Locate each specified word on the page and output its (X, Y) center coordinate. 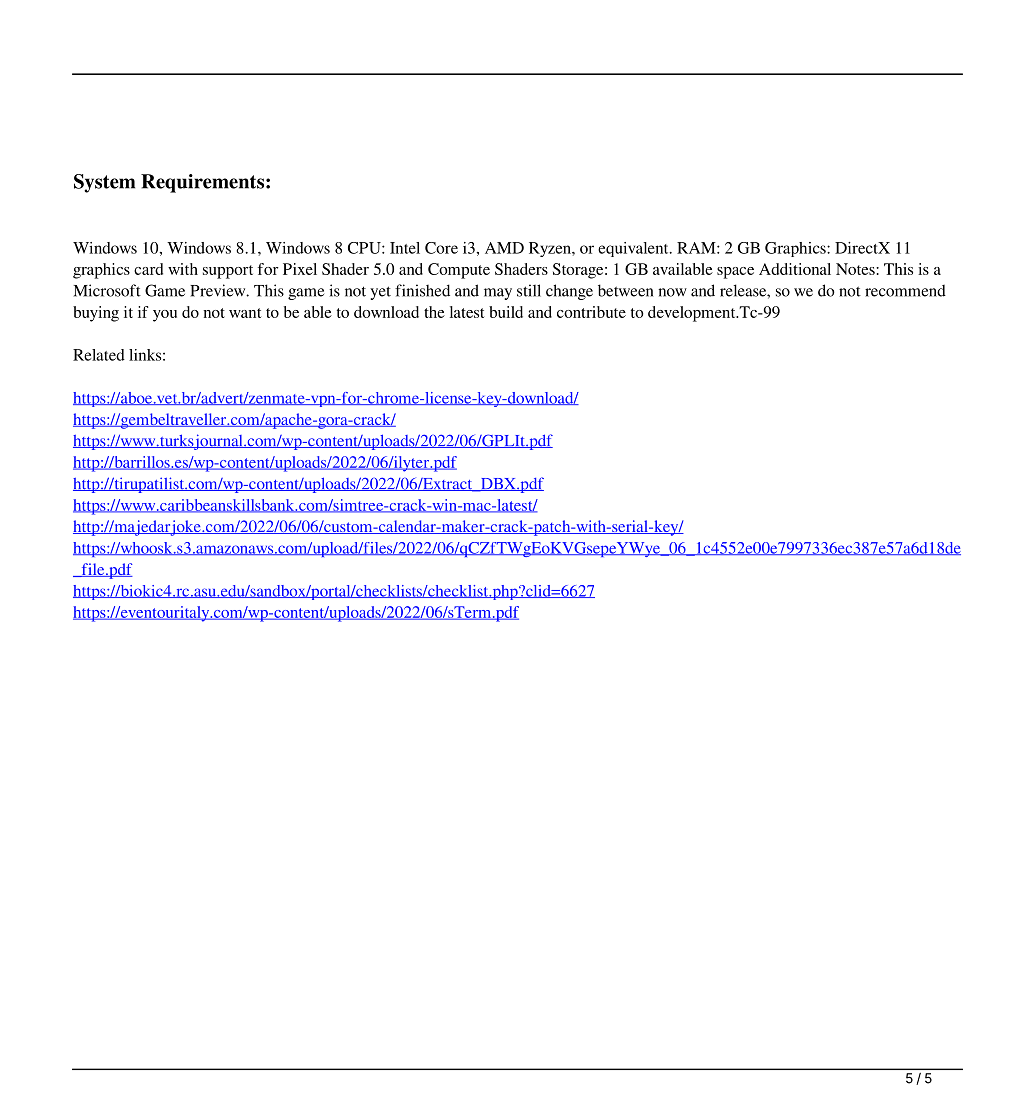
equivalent (634, 249)
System (104, 183)
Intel (405, 248)
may (498, 294)
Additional (795, 269)
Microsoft (107, 290)
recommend (905, 290)
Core (441, 248)
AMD (504, 248)
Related (99, 355)
